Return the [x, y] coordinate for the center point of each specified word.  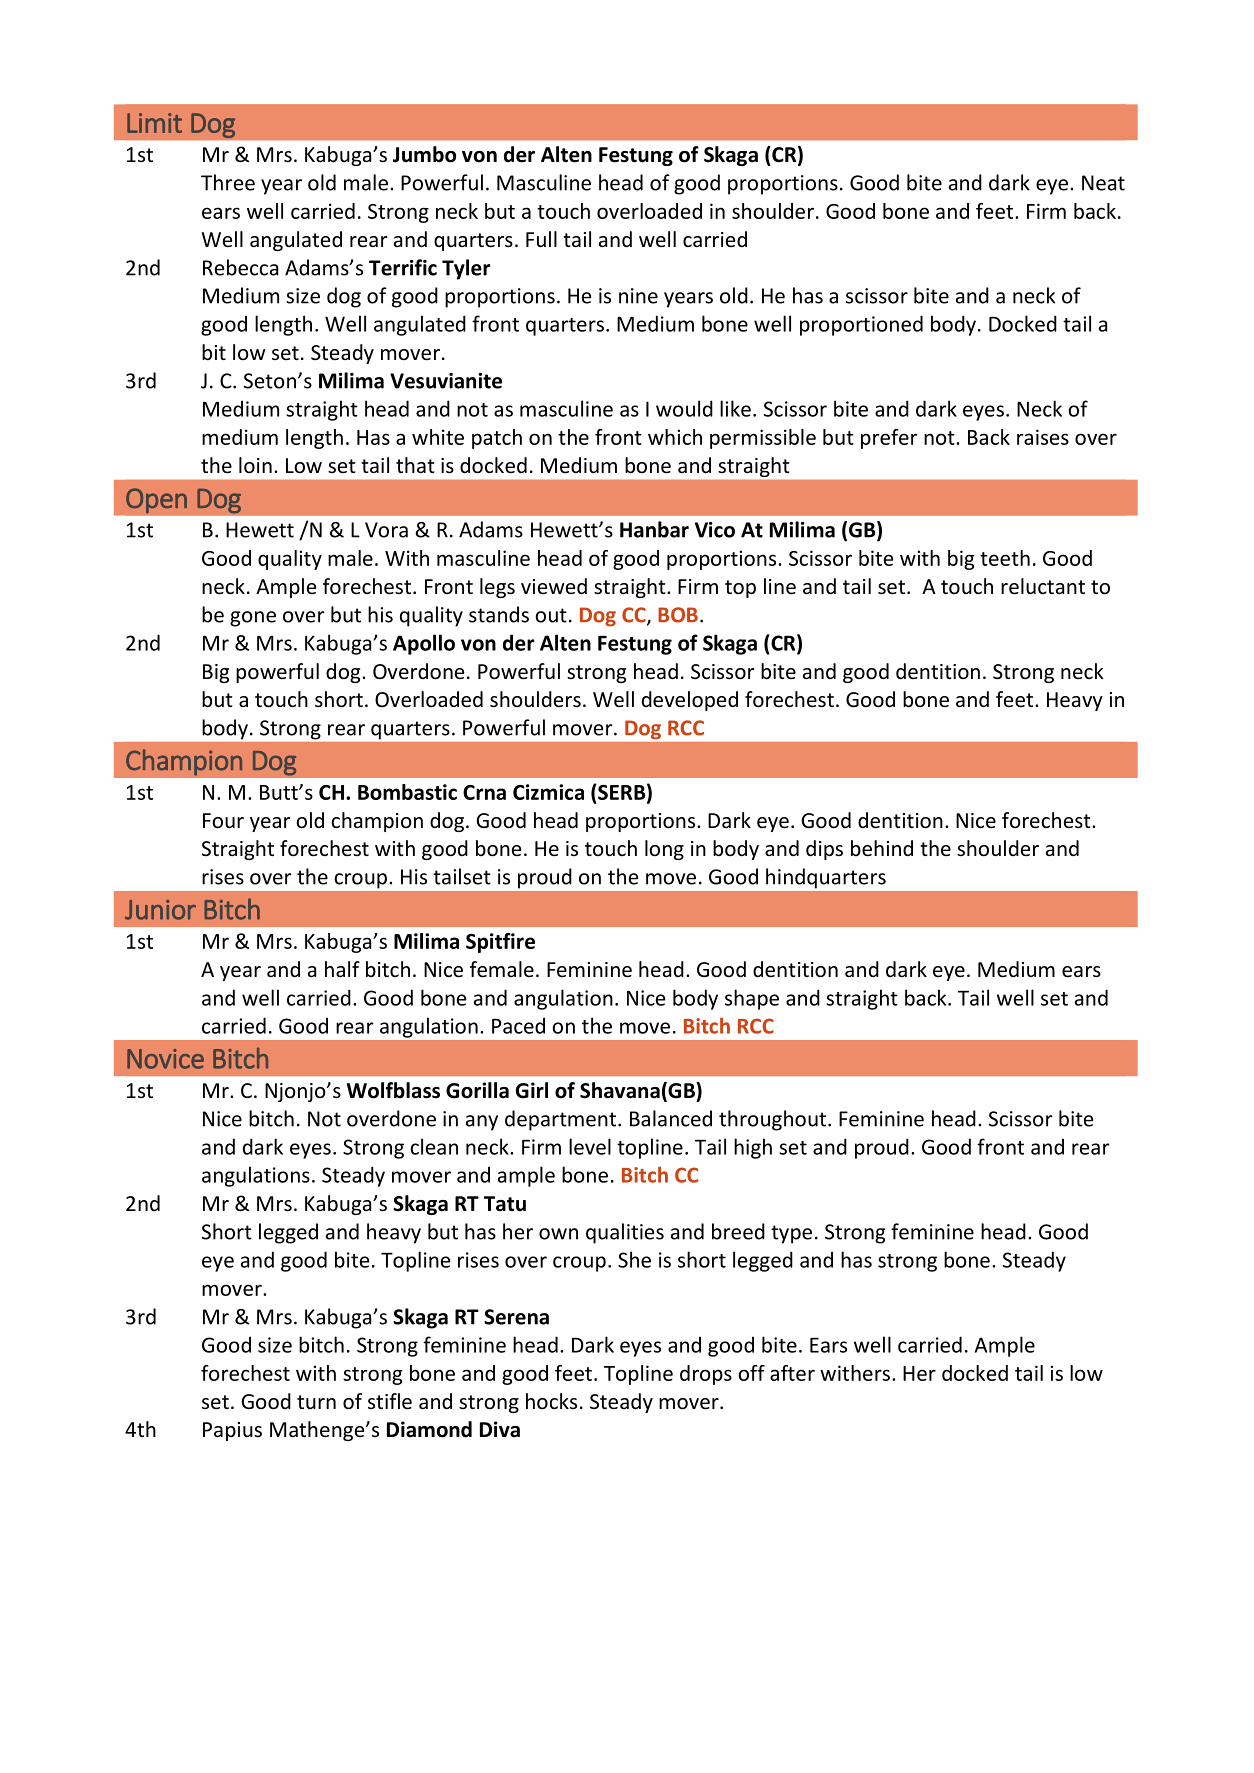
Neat [1103, 183]
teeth [1005, 558]
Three [228, 182]
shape [752, 999]
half [342, 969]
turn [316, 1402]
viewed [554, 586]
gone [253, 619]
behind [882, 848]
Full [541, 239]
